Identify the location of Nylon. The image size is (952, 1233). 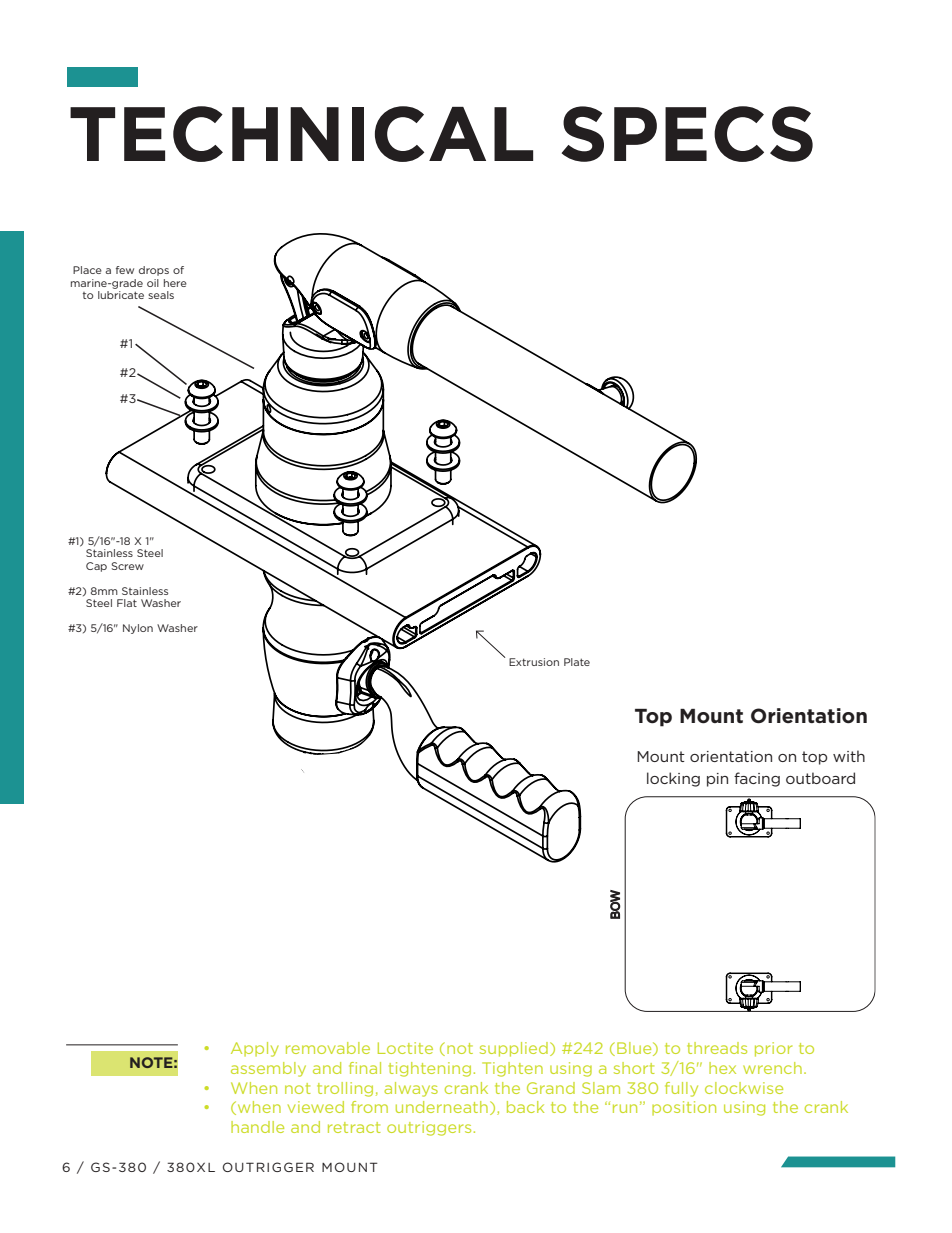
(138, 629).
